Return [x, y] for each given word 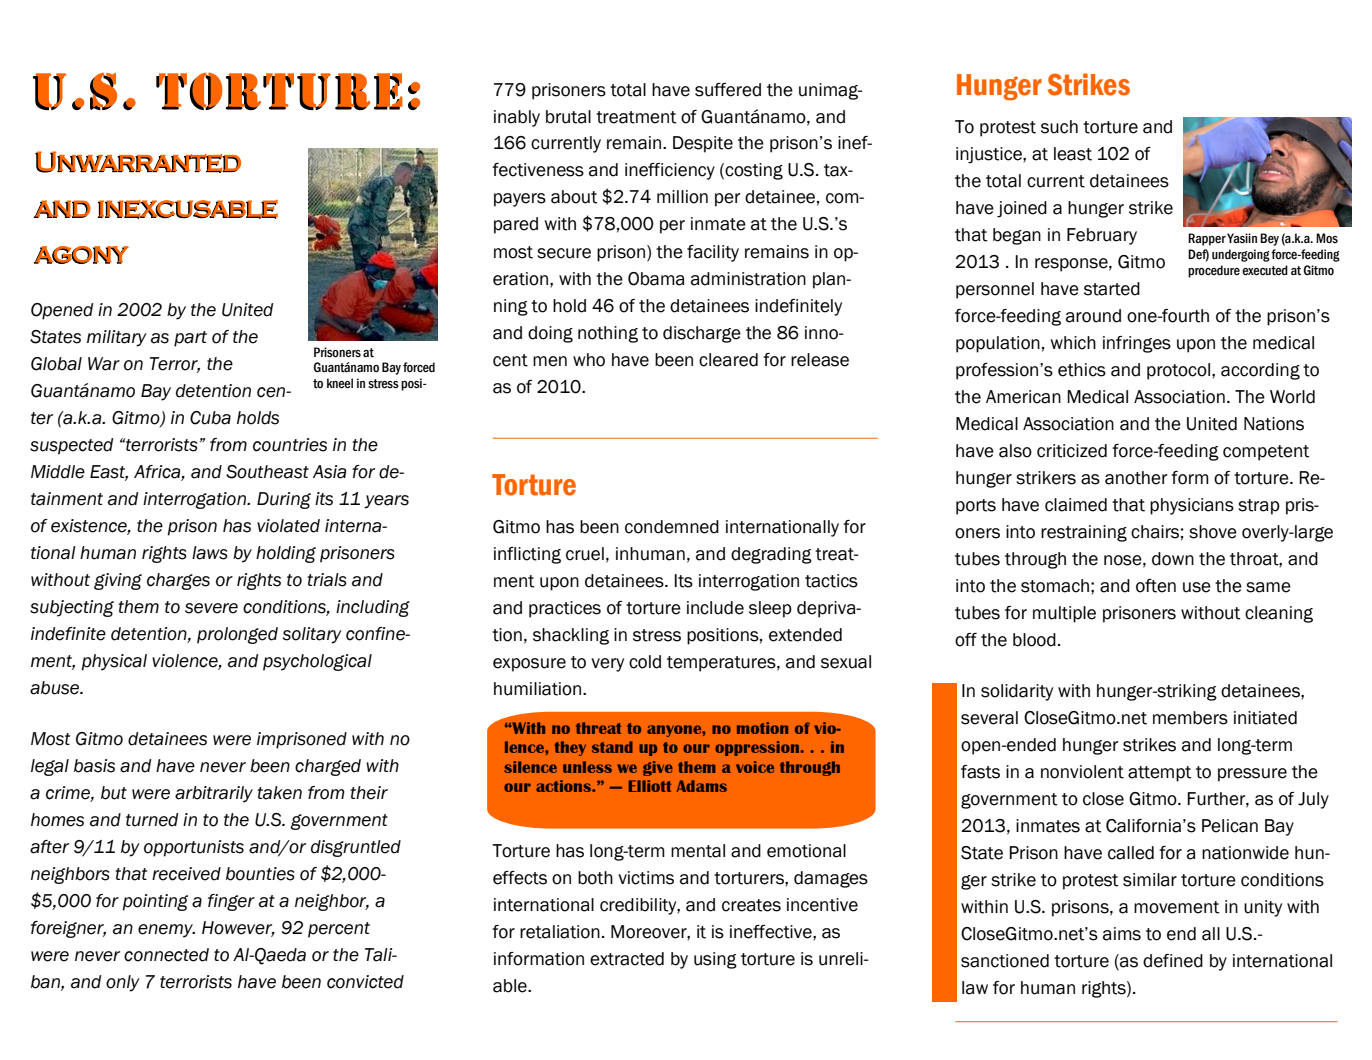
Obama [656, 279]
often [1156, 586]
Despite [703, 144]
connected [166, 955]
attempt [1159, 774]
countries [290, 445]
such [1059, 127]
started [1112, 289]
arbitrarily [214, 794]
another [1136, 478]
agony [81, 255]
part [190, 339]
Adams [702, 786]
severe [211, 608]
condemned [672, 527]
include [715, 608]
